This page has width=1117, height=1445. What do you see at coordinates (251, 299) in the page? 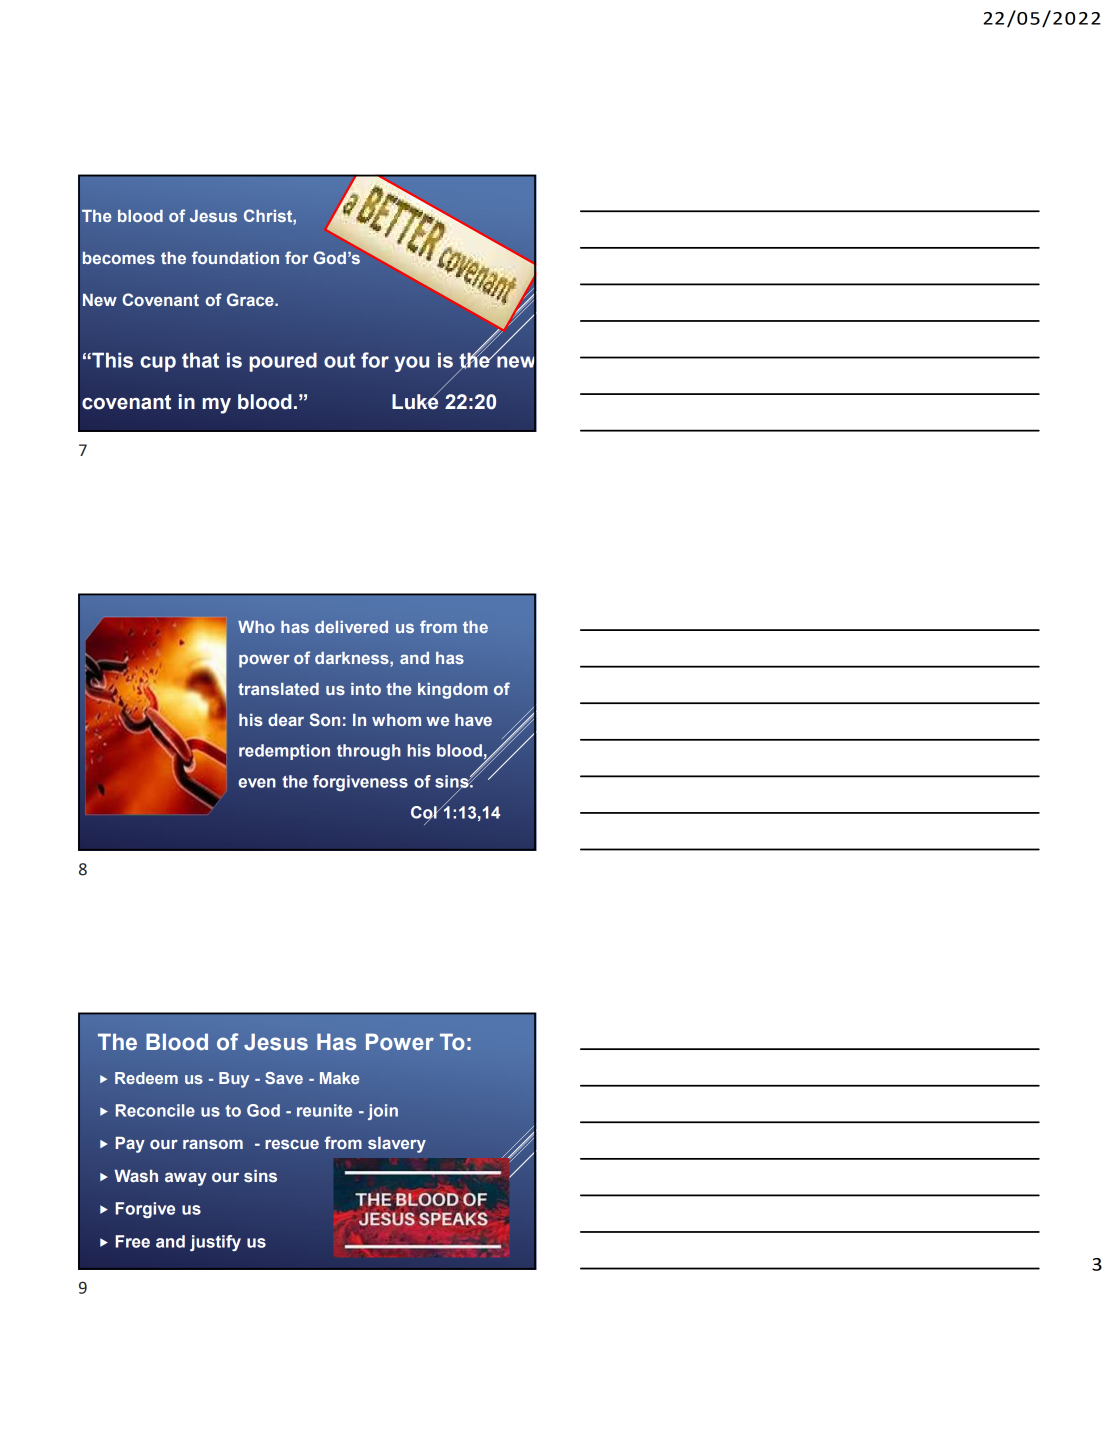
I see `Grace` at bounding box center [251, 299].
